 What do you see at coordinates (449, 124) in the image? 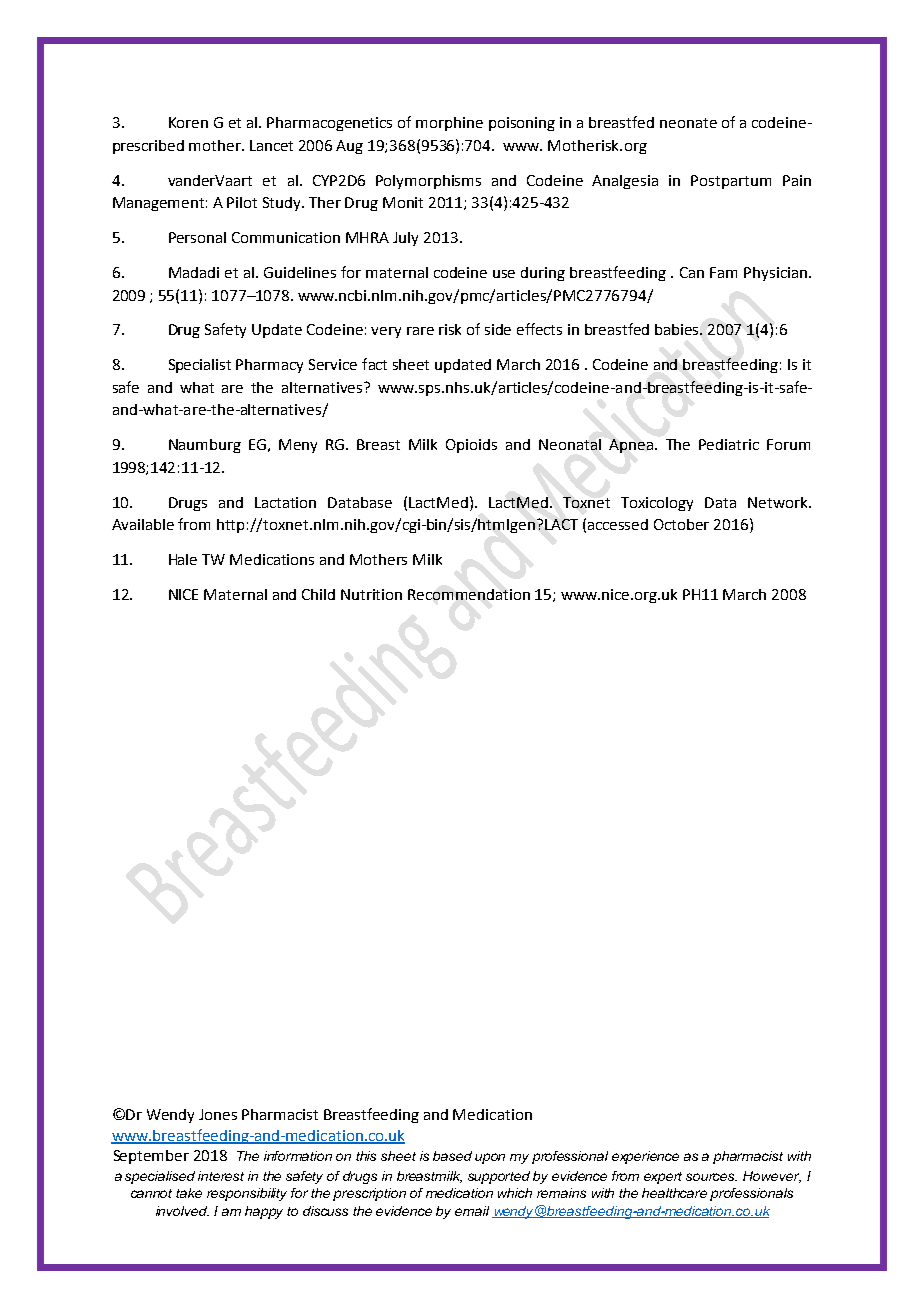
I see `morphine` at bounding box center [449, 124].
